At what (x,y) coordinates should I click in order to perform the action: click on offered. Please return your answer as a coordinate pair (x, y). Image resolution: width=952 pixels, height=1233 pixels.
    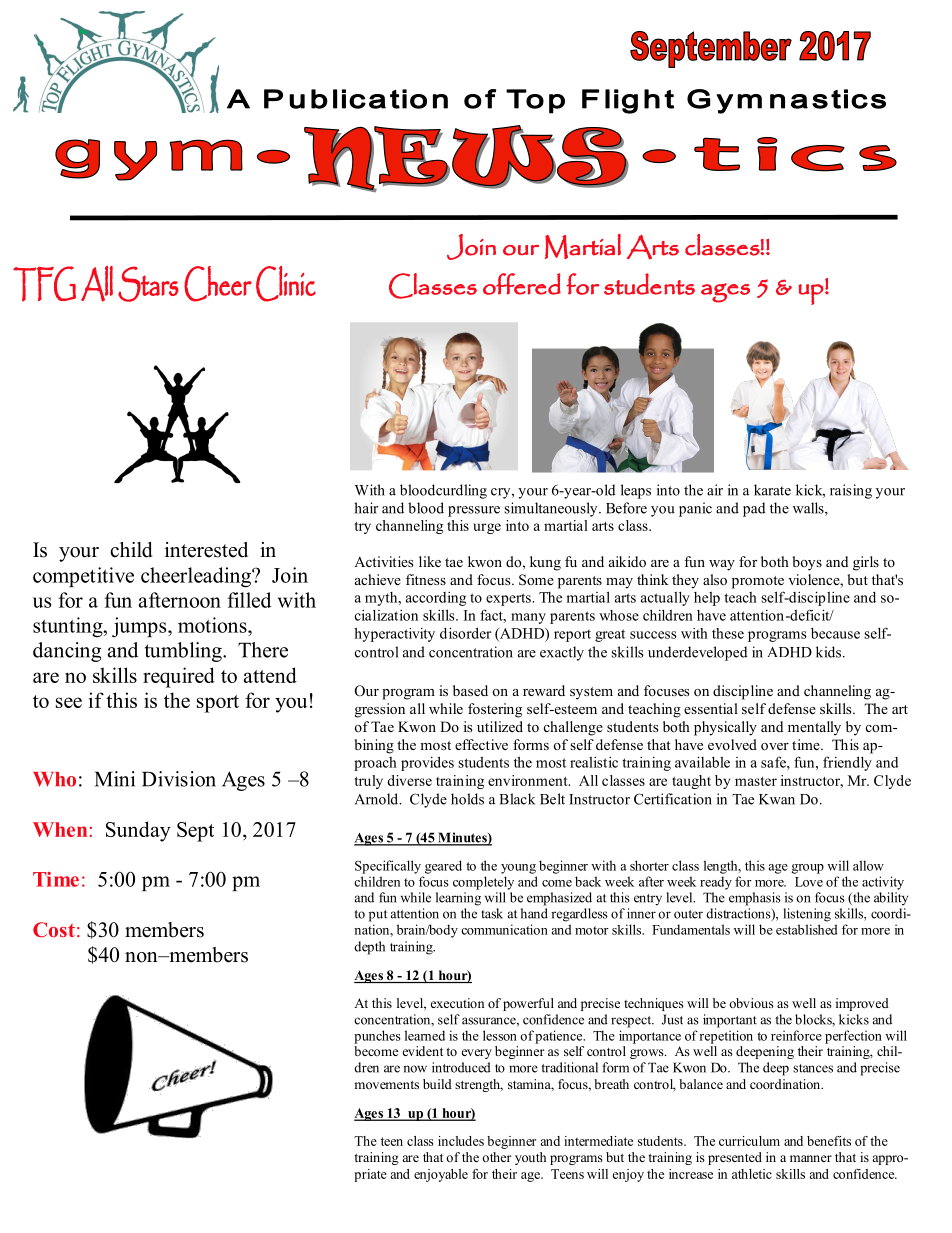
    Looking at the image, I should click on (522, 284).
